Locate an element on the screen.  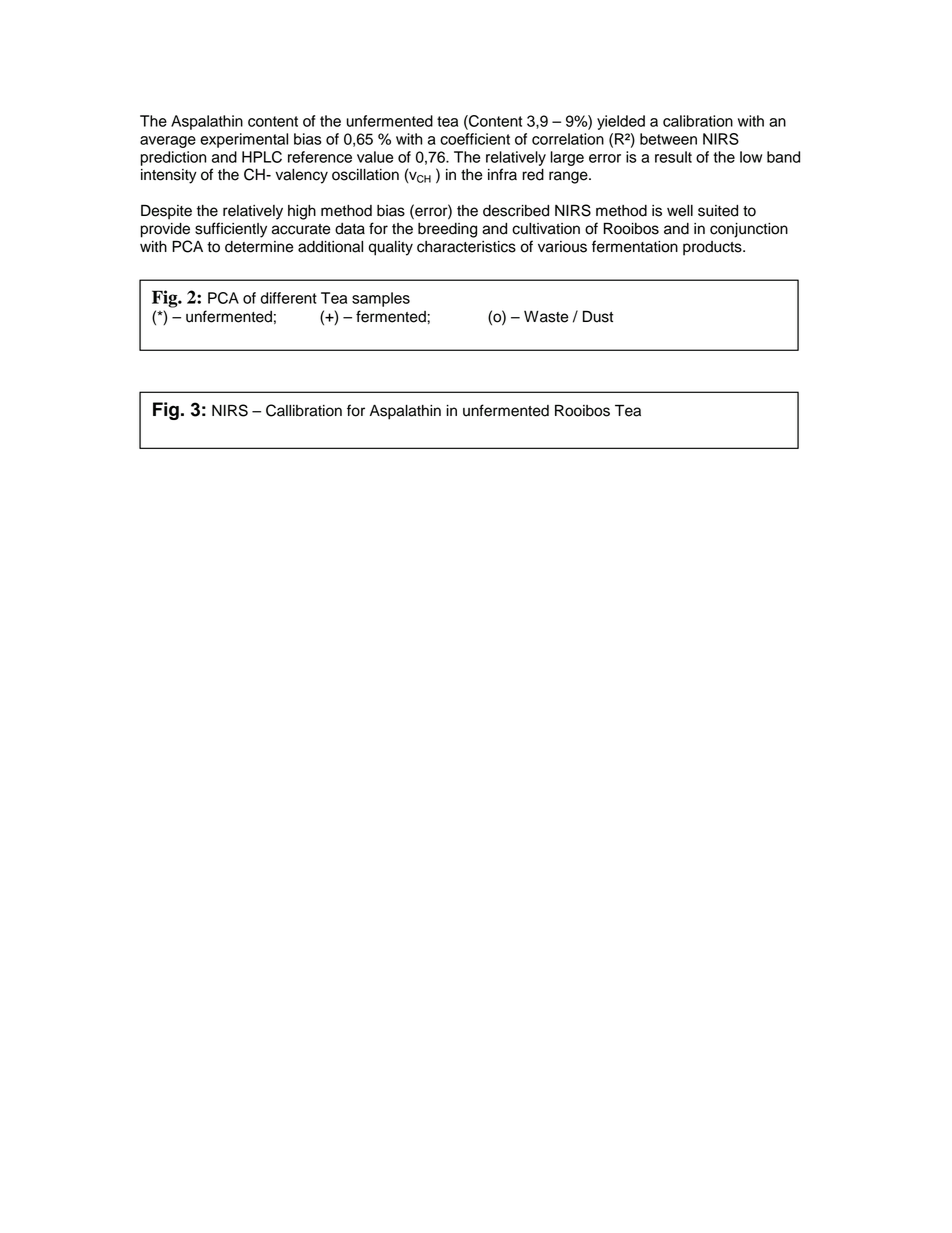
described is located at coordinates (516, 211).
